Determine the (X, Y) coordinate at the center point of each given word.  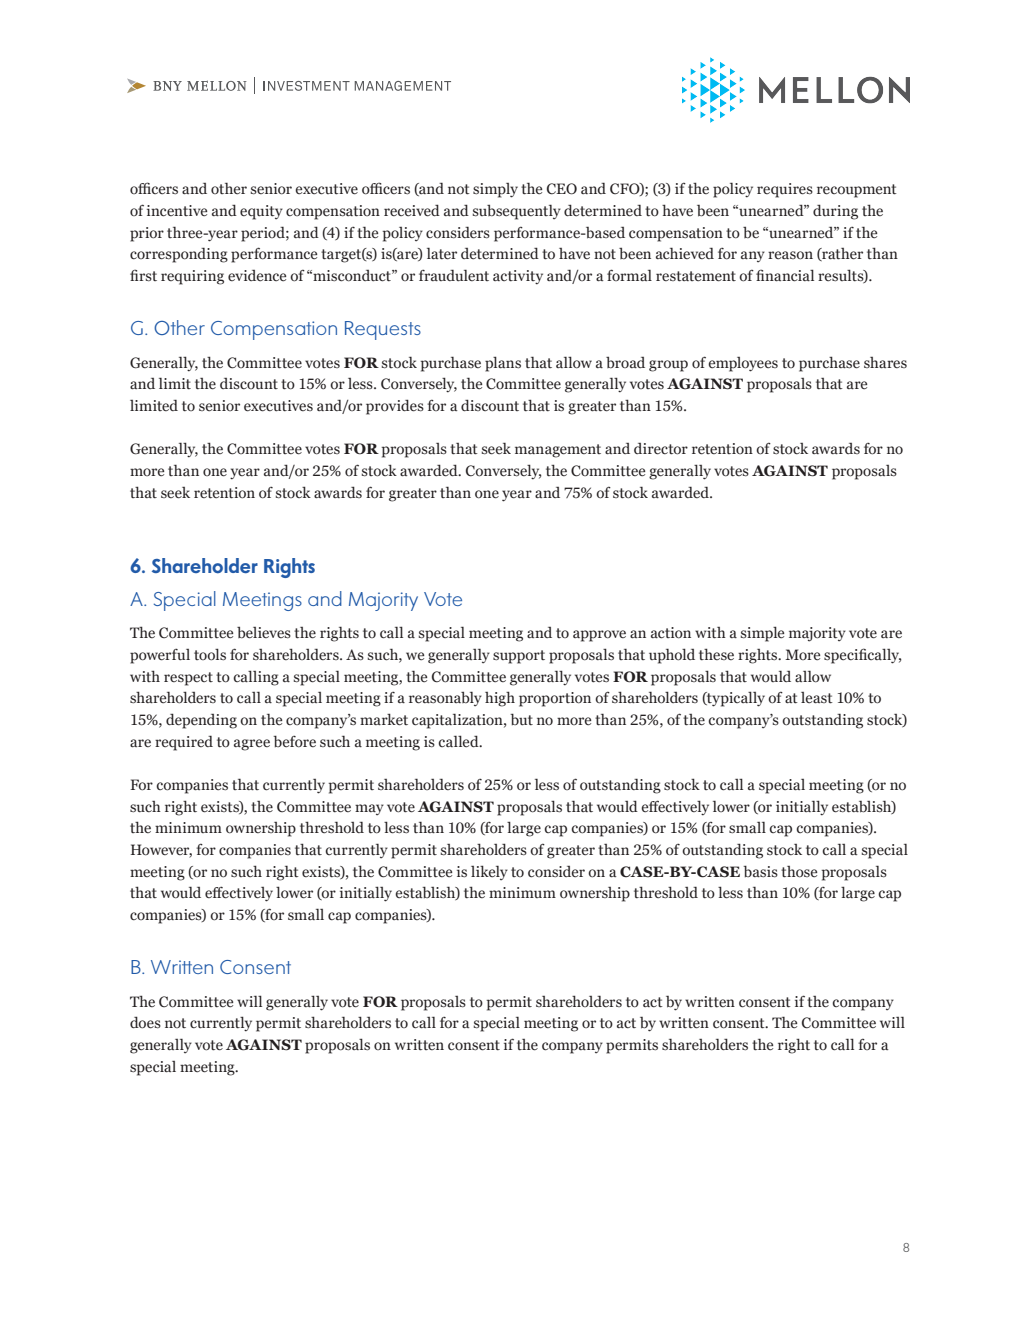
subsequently (517, 212)
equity (261, 212)
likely (489, 872)
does (145, 1022)
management (558, 451)
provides (395, 407)
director (661, 449)
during (835, 212)
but (521, 719)
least (817, 698)
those (799, 872)
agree (252, 745)
